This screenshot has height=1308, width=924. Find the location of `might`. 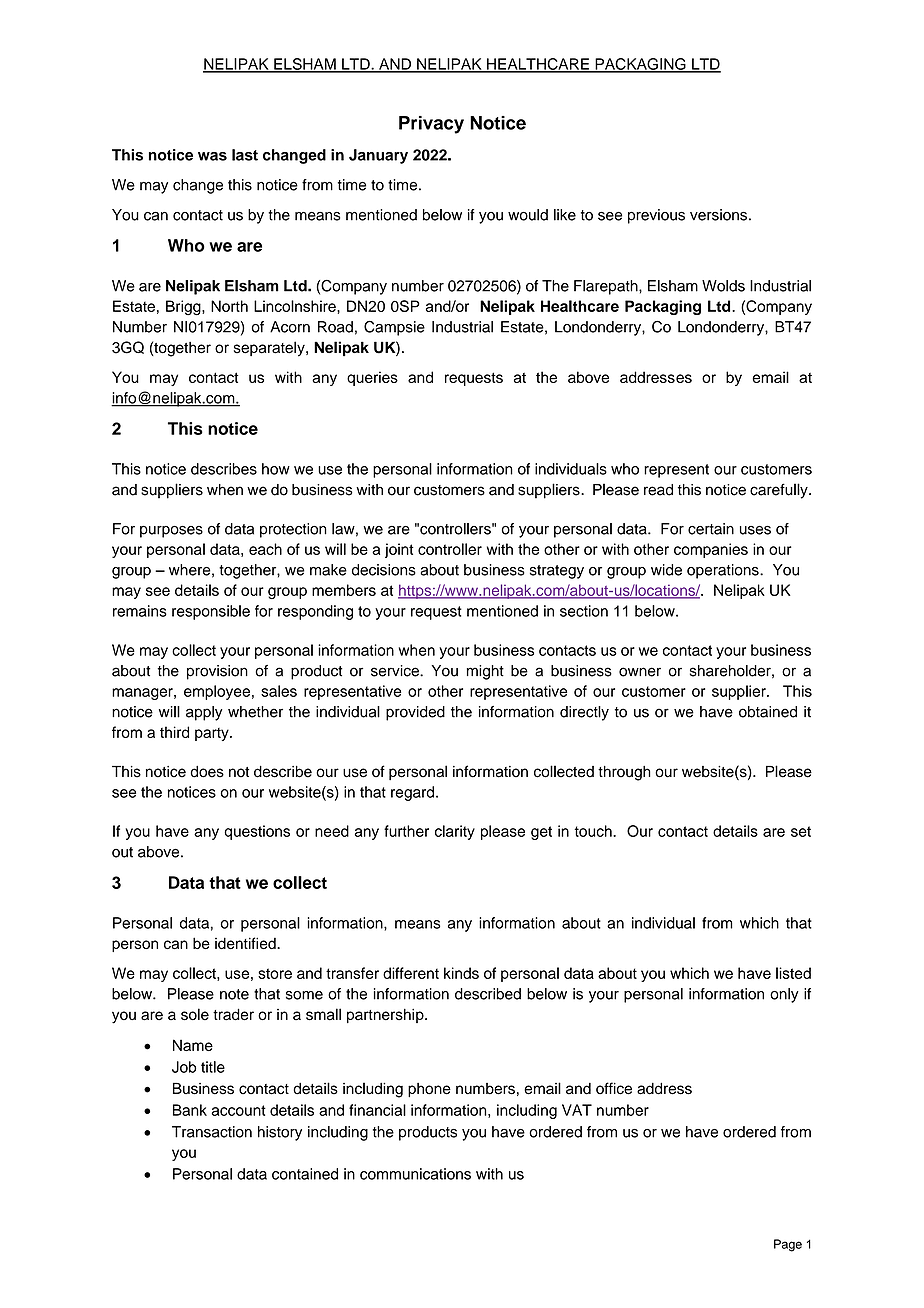

might is located at coordinates (485, 672).
